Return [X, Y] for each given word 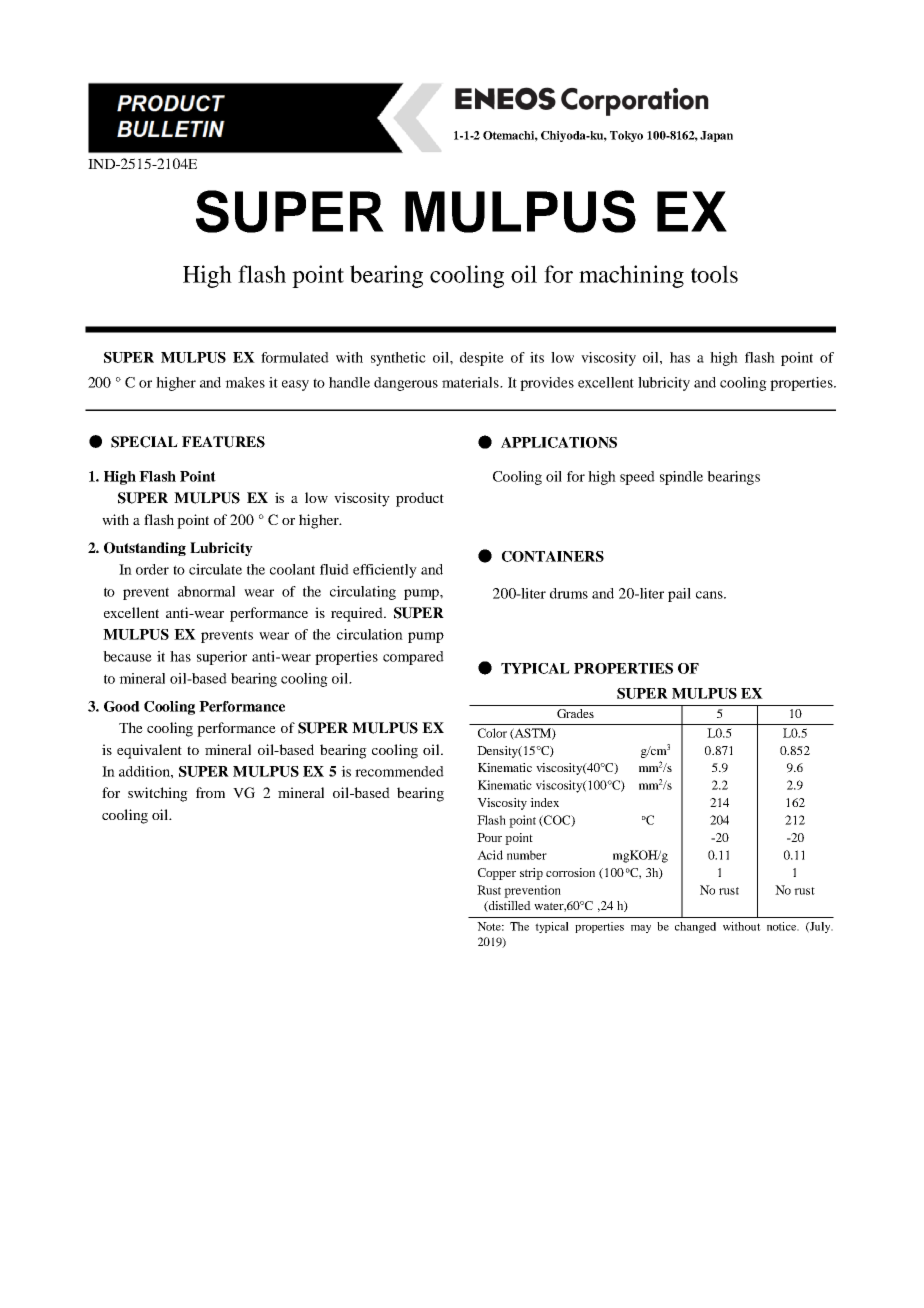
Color [492, 733]
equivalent [149, 751]
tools [714, 274]
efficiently [385, 571]
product [420, 499]
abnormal [206, 591]
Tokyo [626, 136]
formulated [295, 357]
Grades [575, 713]
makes [245, 382]
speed [637, 478]
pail [679, 595]
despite [482, 359]
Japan [716, 136]
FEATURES [223, 442]
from [210, 792]
